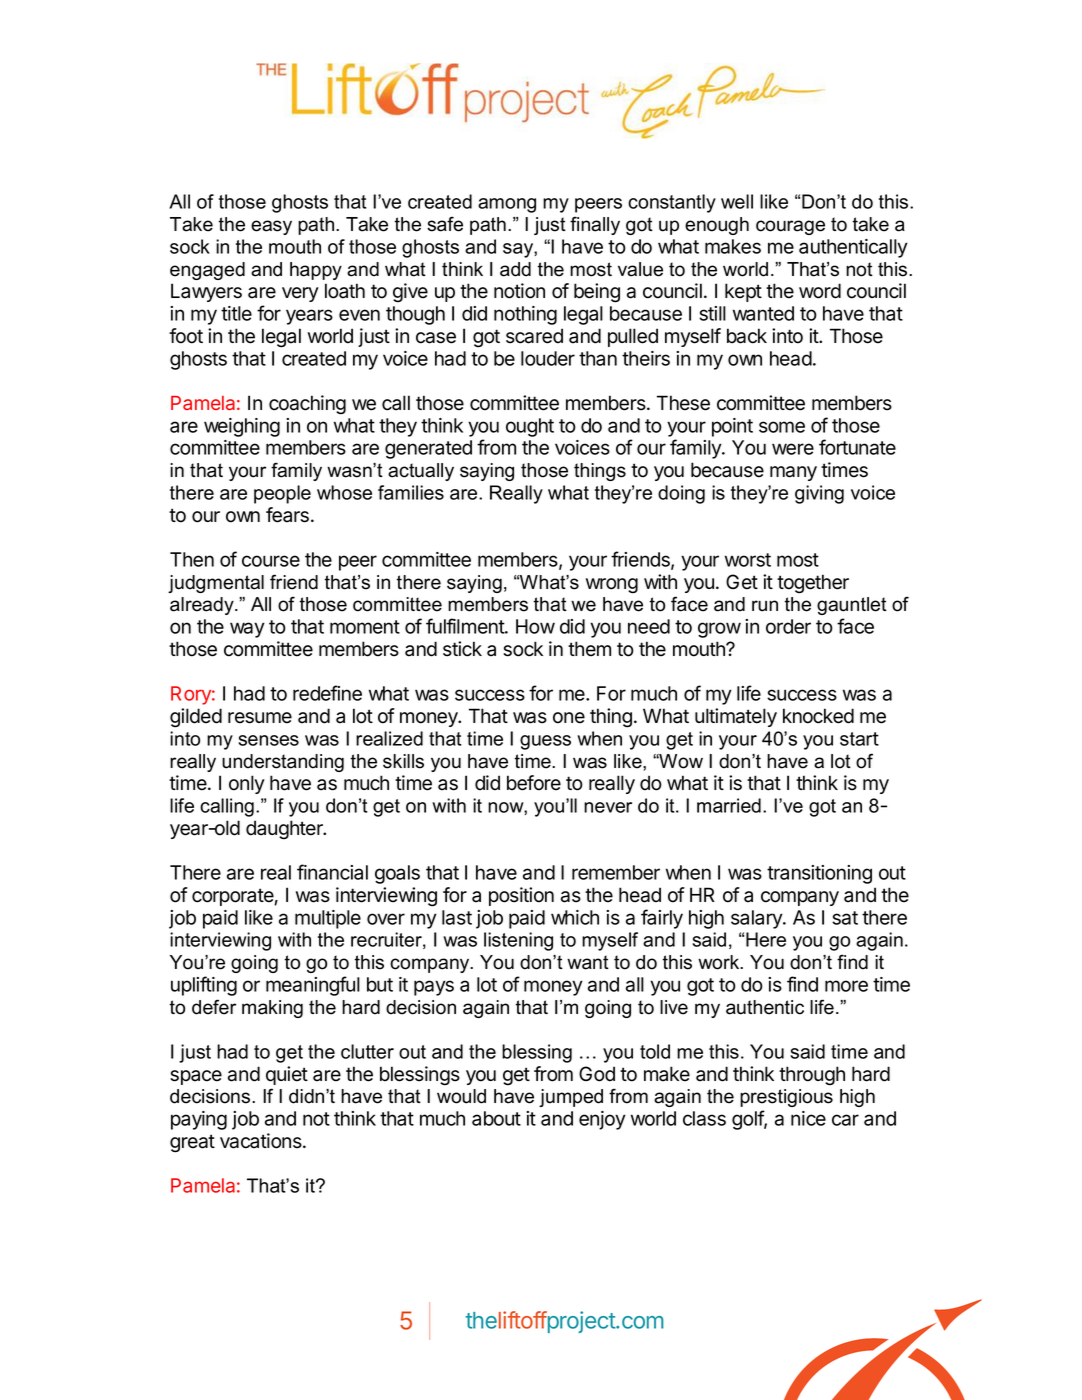 This document has width=1082, height=1400. Describe the element at coordinates (247, 630) in the document. I see `way` at that location.
